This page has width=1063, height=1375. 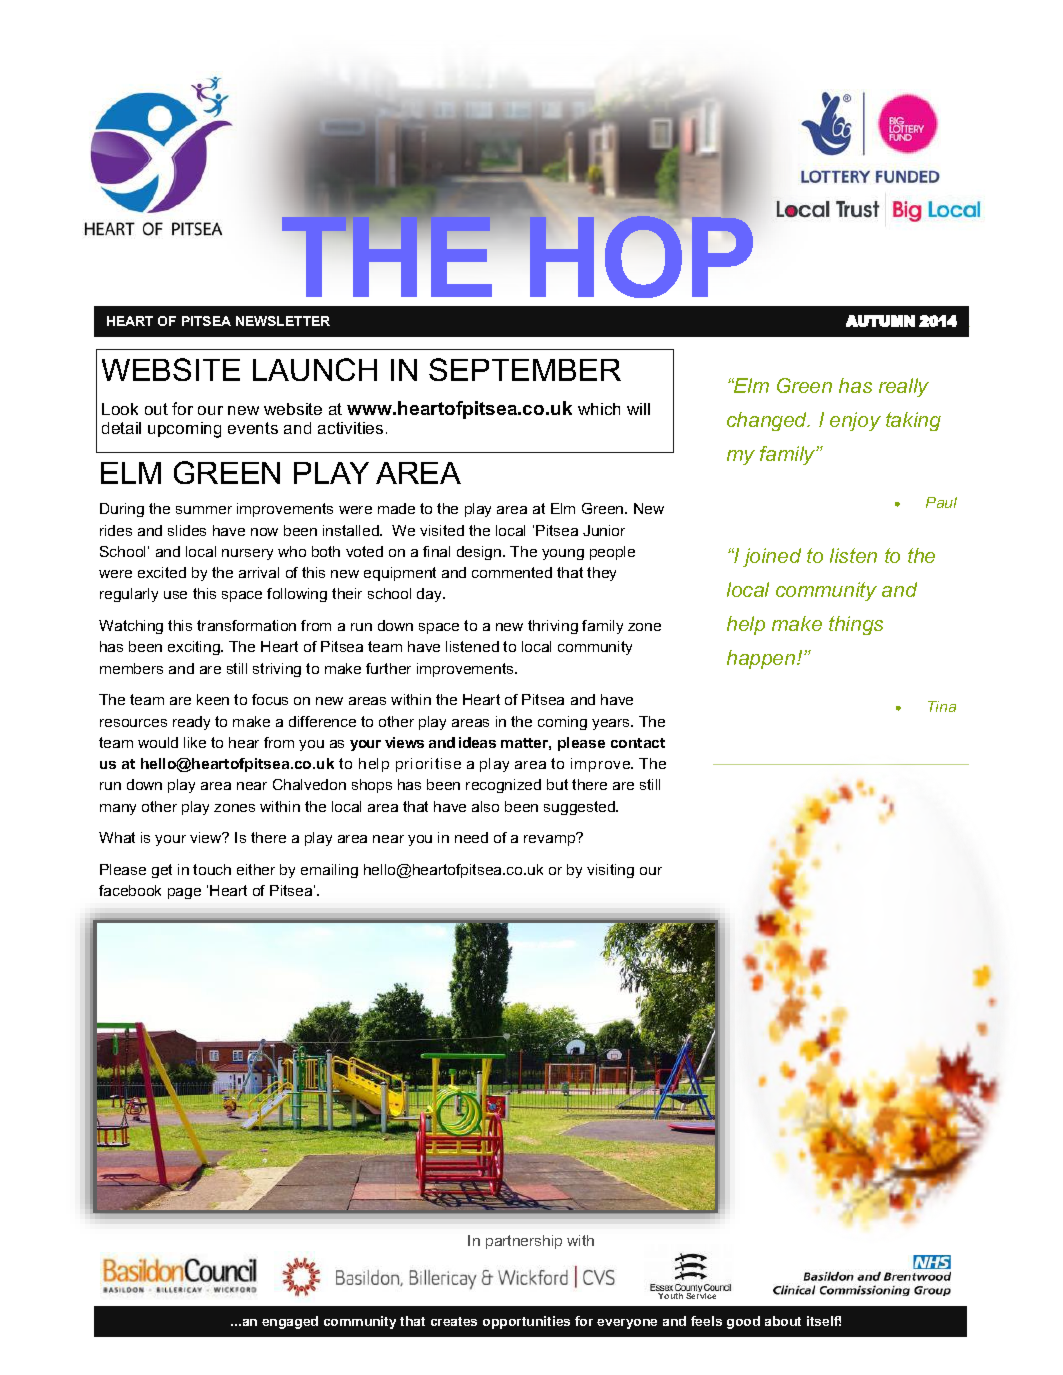 I want to click on things, so click(x=856, y=625).
